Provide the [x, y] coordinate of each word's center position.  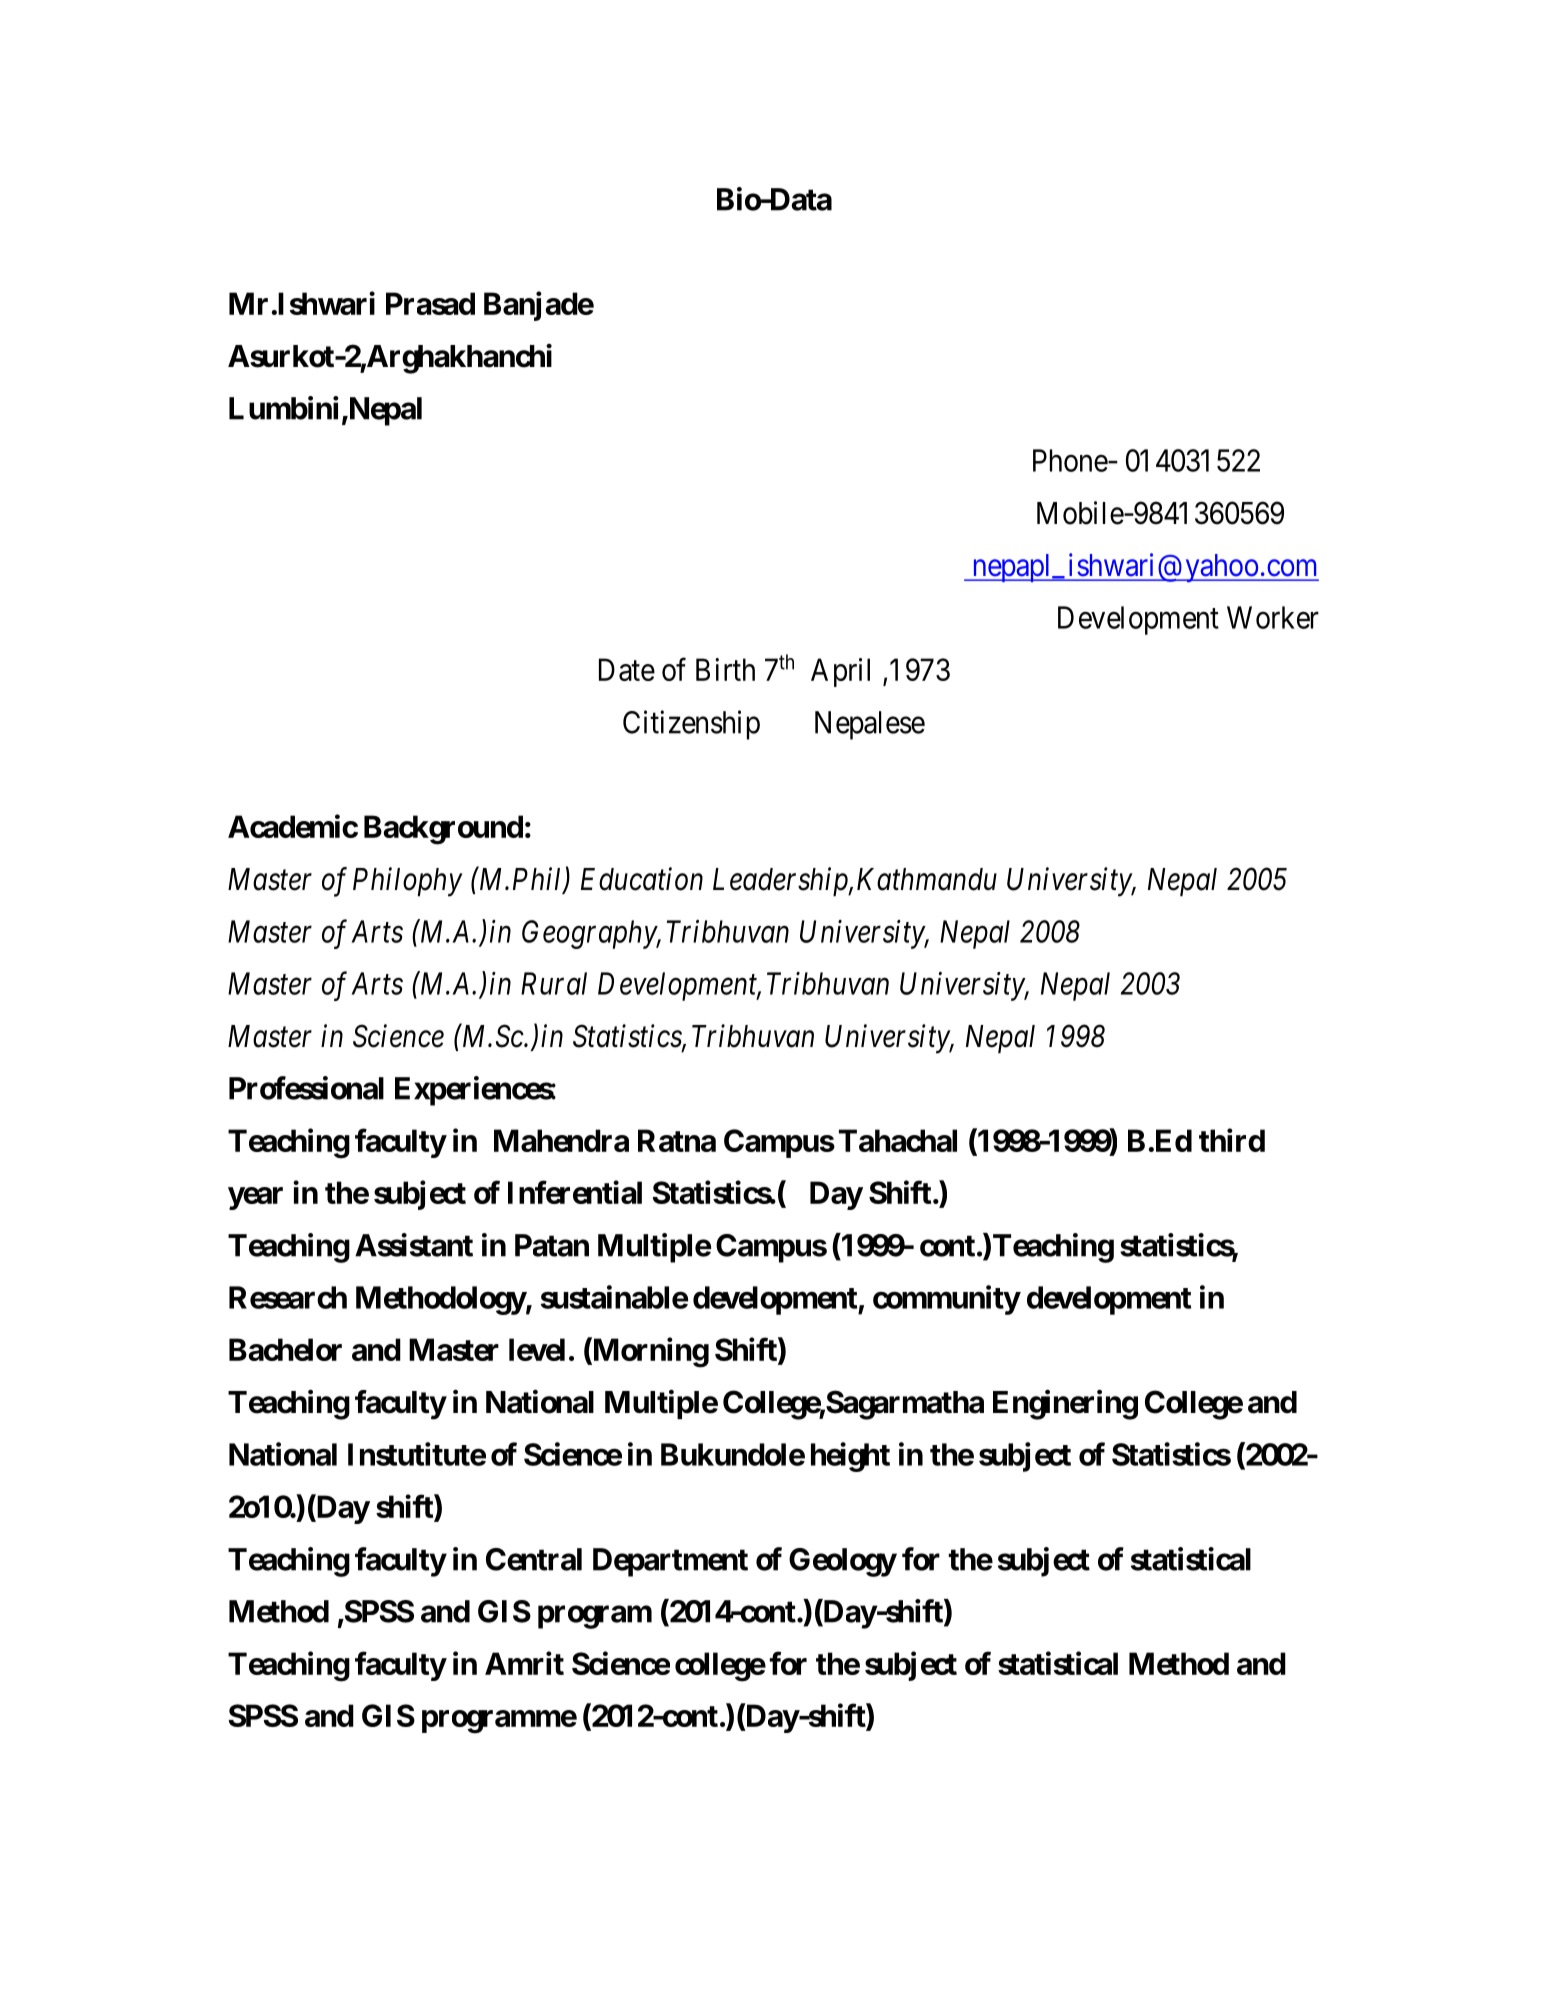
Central [534, 1559]
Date [627, 669]
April [840, 672]
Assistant [414, 1245]
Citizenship [691, 725]
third [1232, 1140]
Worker [1273, 617]
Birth [725, 669]
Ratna [677, 1140]
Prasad [430, 303]
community [946, 1300]
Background [443, 830]
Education [642, 879]
